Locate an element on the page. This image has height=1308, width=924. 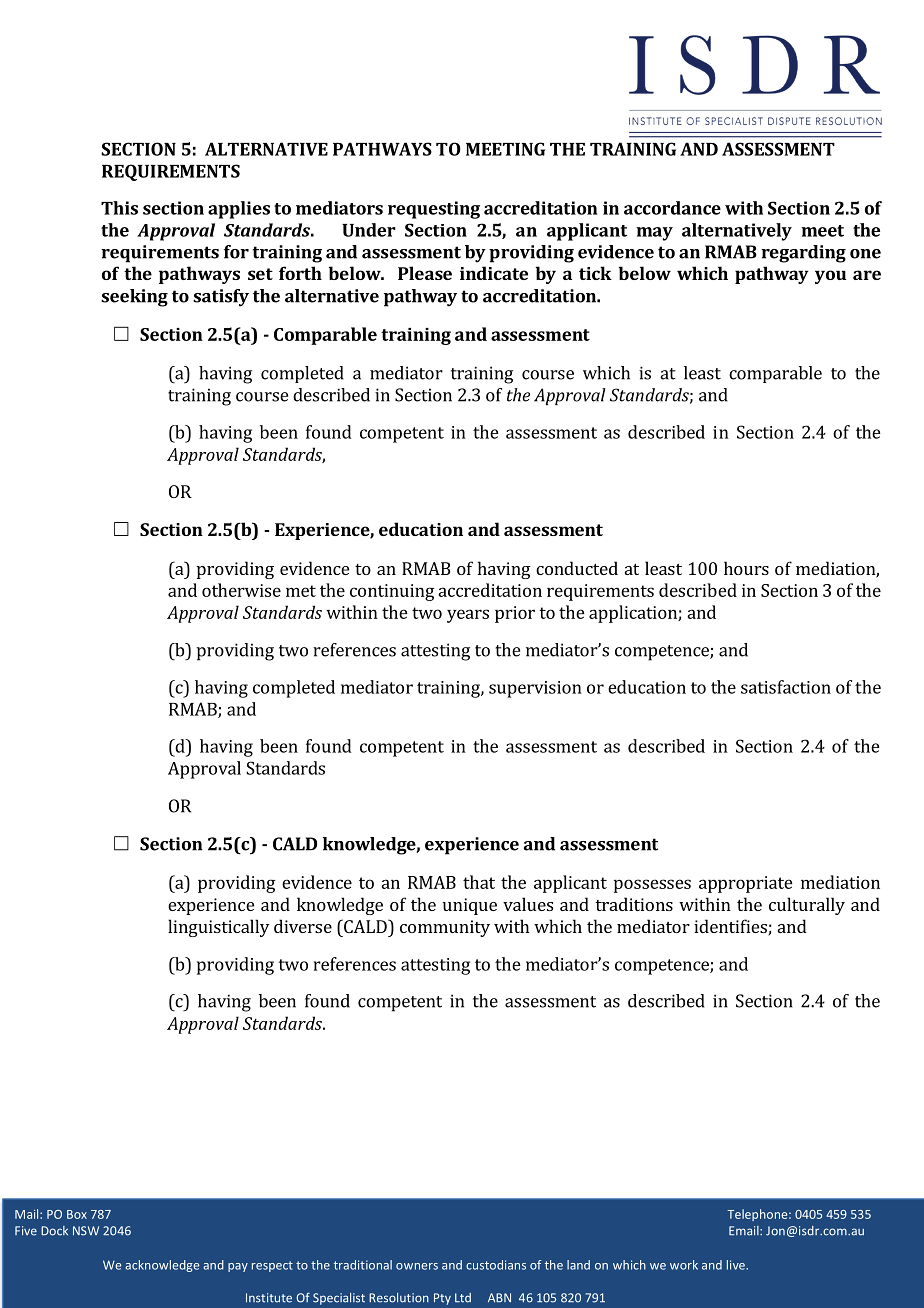
years is located at coordinates (468, 616).
